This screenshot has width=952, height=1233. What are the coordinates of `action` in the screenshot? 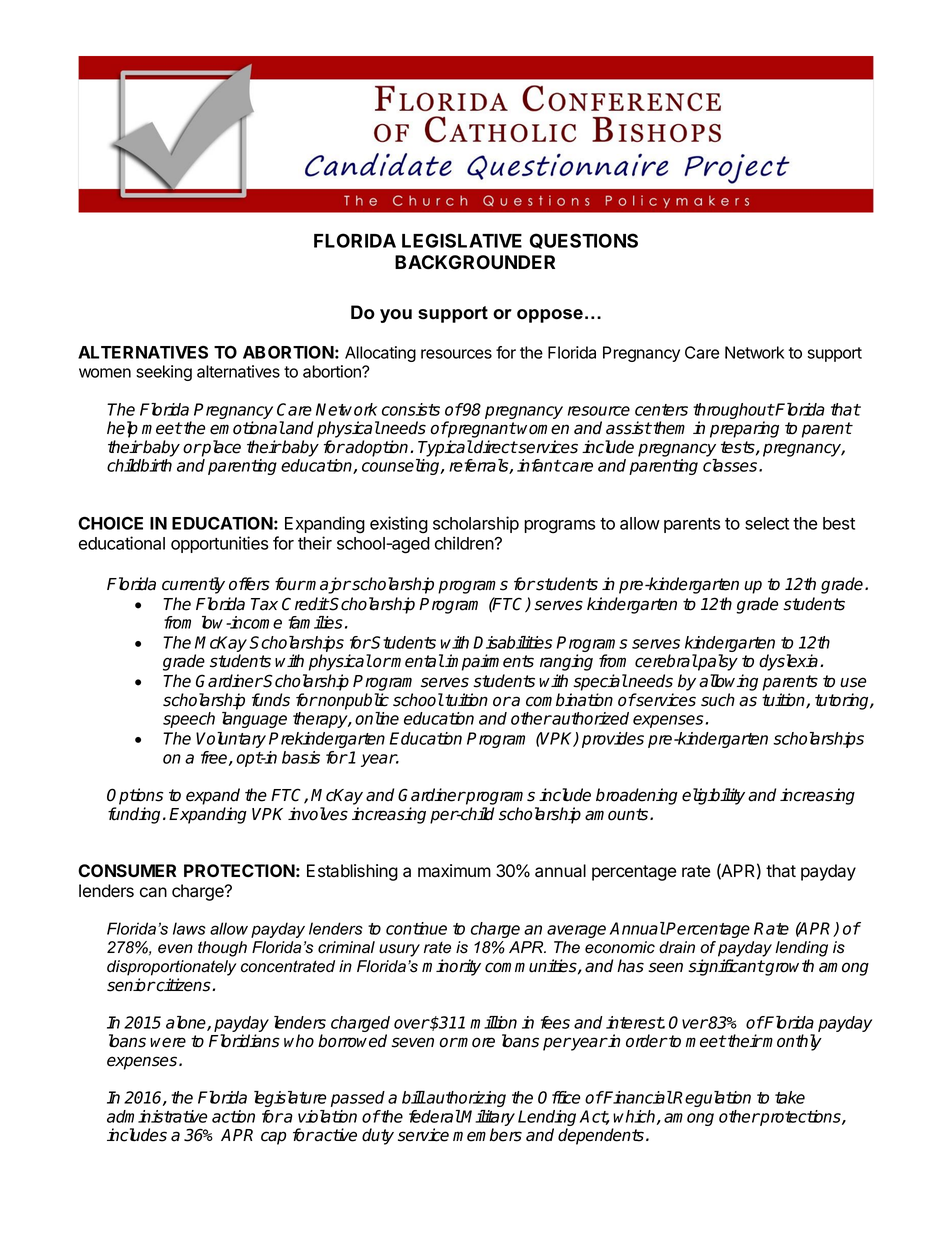 It's located at (233, 1116).
